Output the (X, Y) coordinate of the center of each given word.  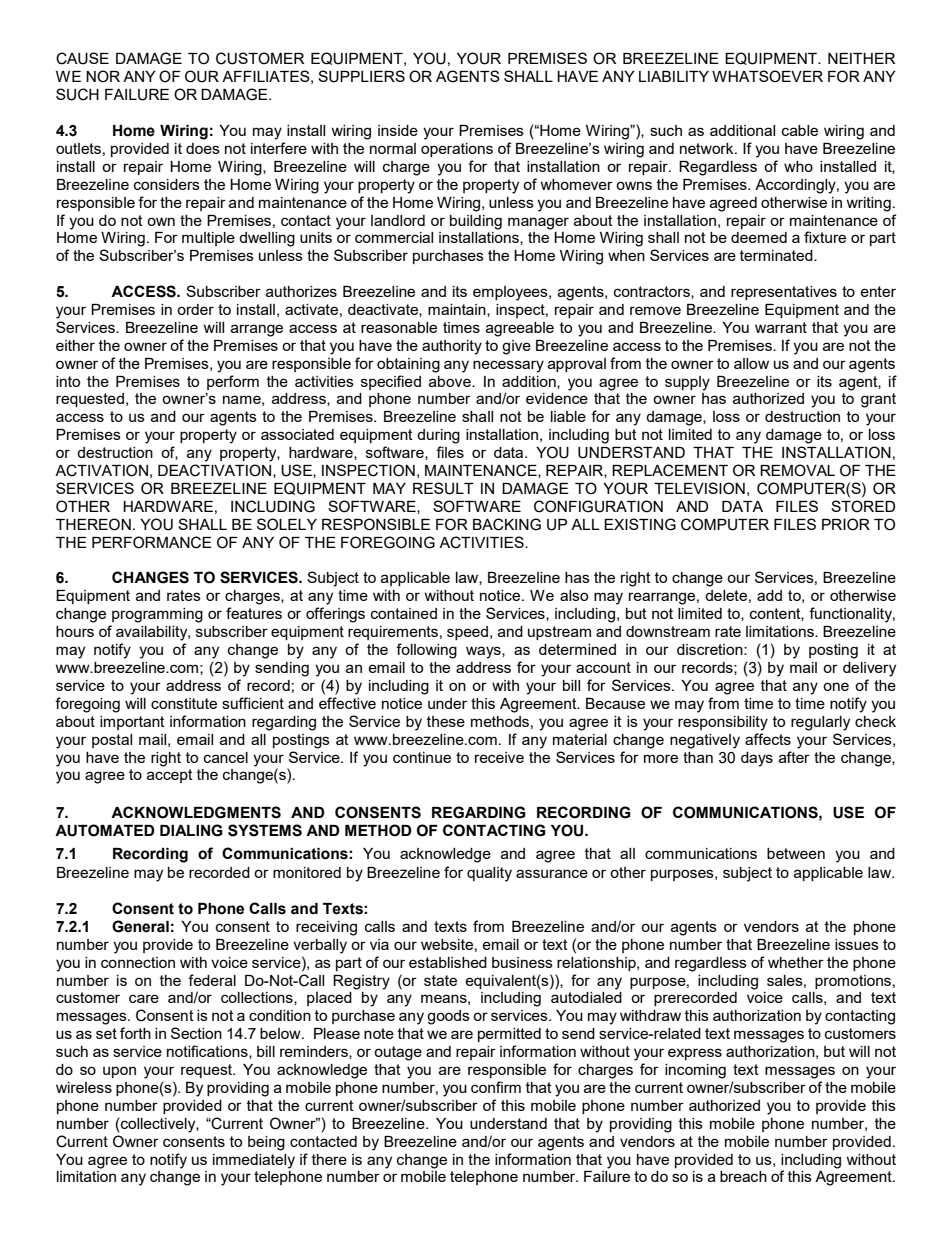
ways (484, 652)
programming (157, 615)
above (451, 381)
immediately (254, 1161)
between (796, 853)
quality (489, 874)
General (140, 926)
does (203, 148)
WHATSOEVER (767, 76)
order (195, 309)
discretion (711, 649)
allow (751, 363)
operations (457, 150)
